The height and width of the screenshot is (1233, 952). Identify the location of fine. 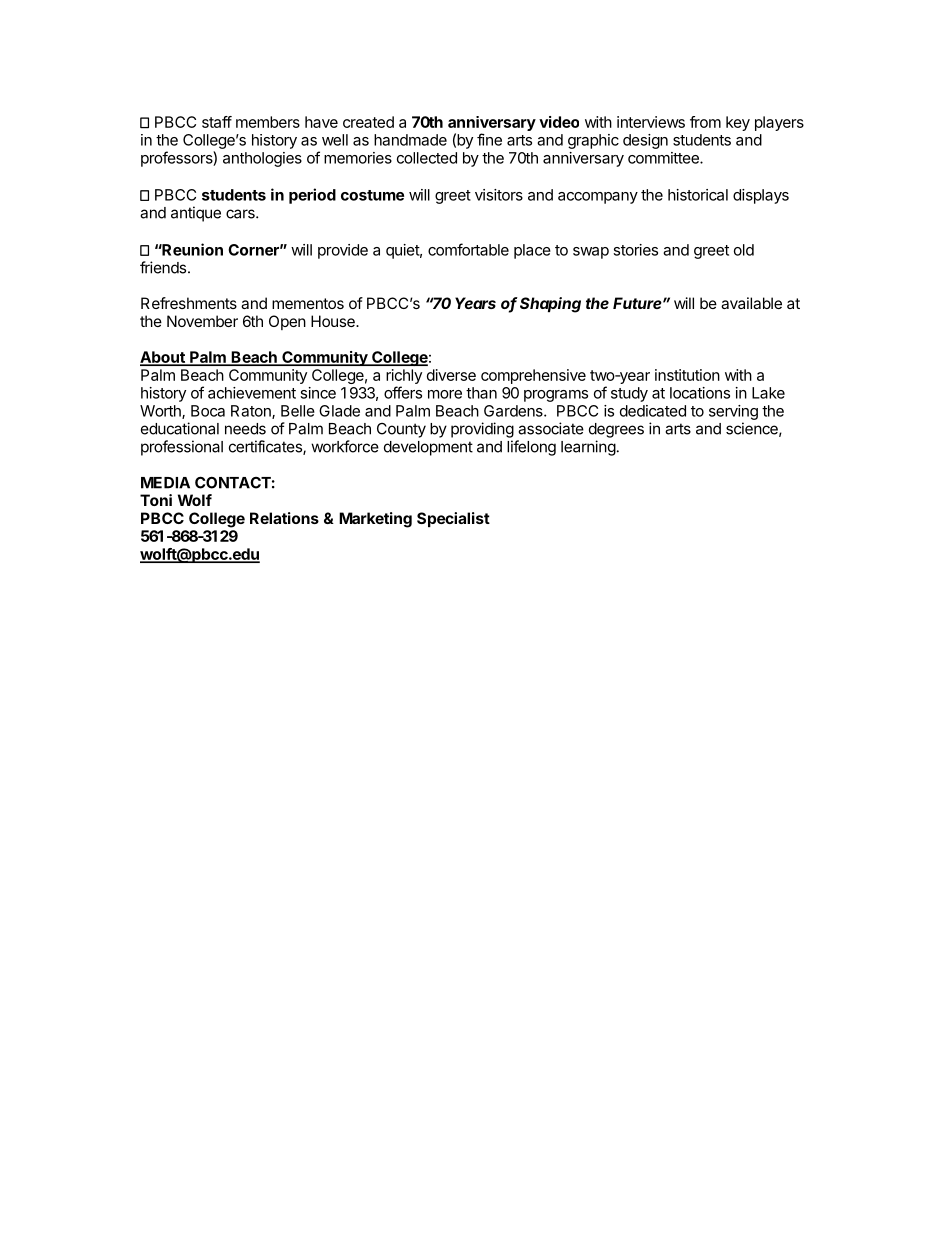
(489, 139).
